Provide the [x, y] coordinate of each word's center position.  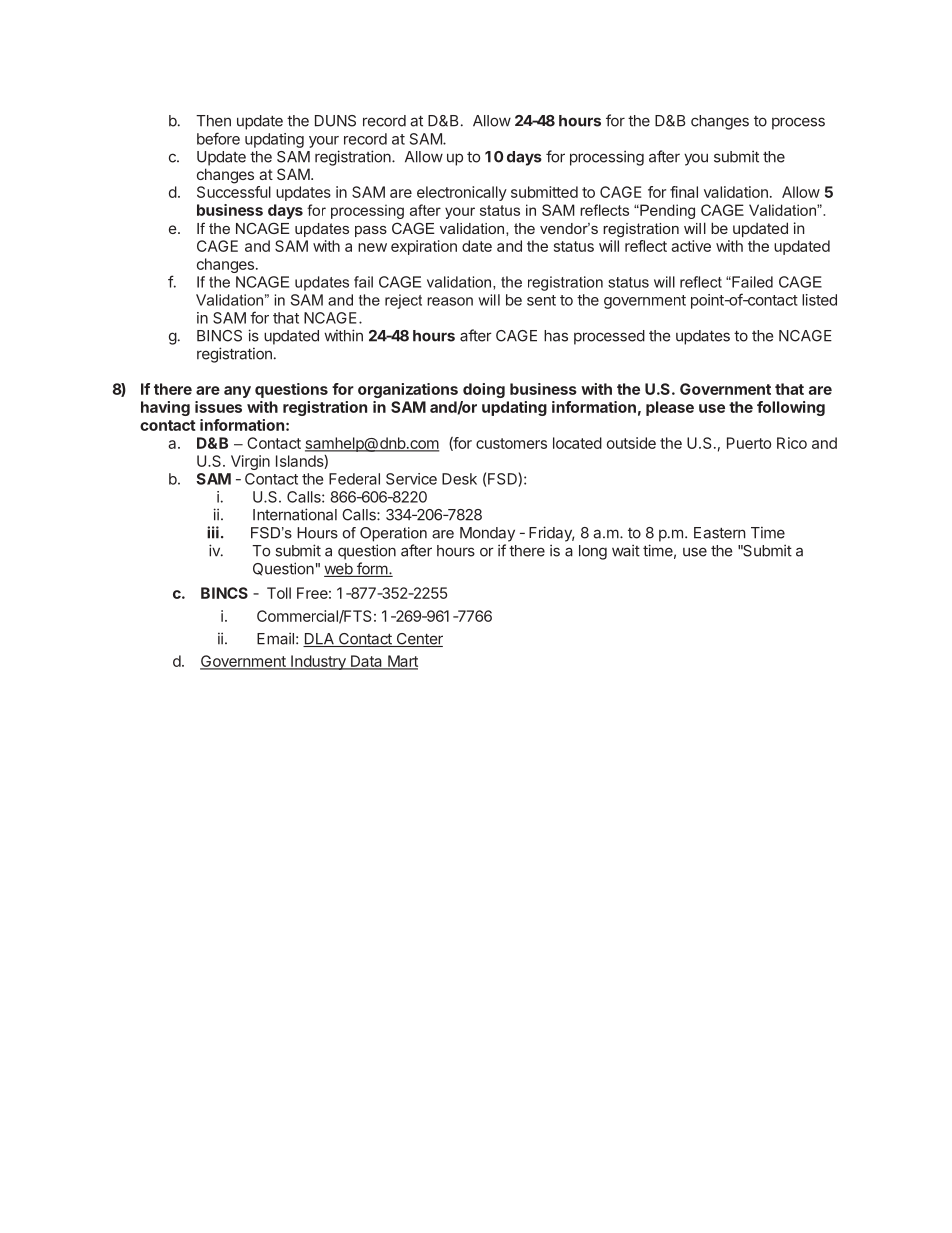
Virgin [250, 462]
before [218, 138]
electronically [462, 193]
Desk [459, 479]
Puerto [749, 443]
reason [450, 301]
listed [819, 300]
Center [418, 640]
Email [275, 638]
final [684, 192]
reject [403, 301]
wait [626, 550]
